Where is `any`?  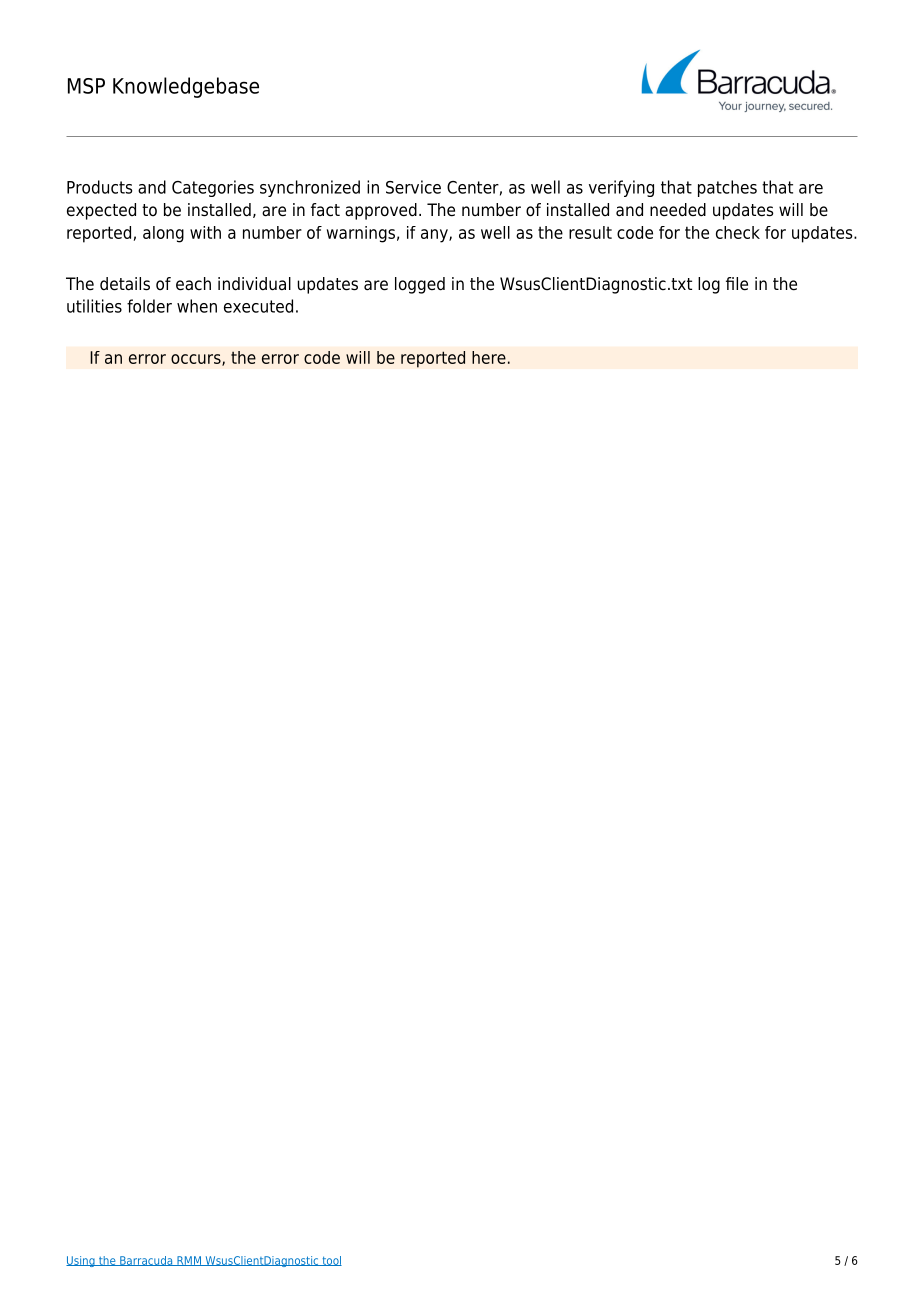 any is located at coordinates (435, 236).
